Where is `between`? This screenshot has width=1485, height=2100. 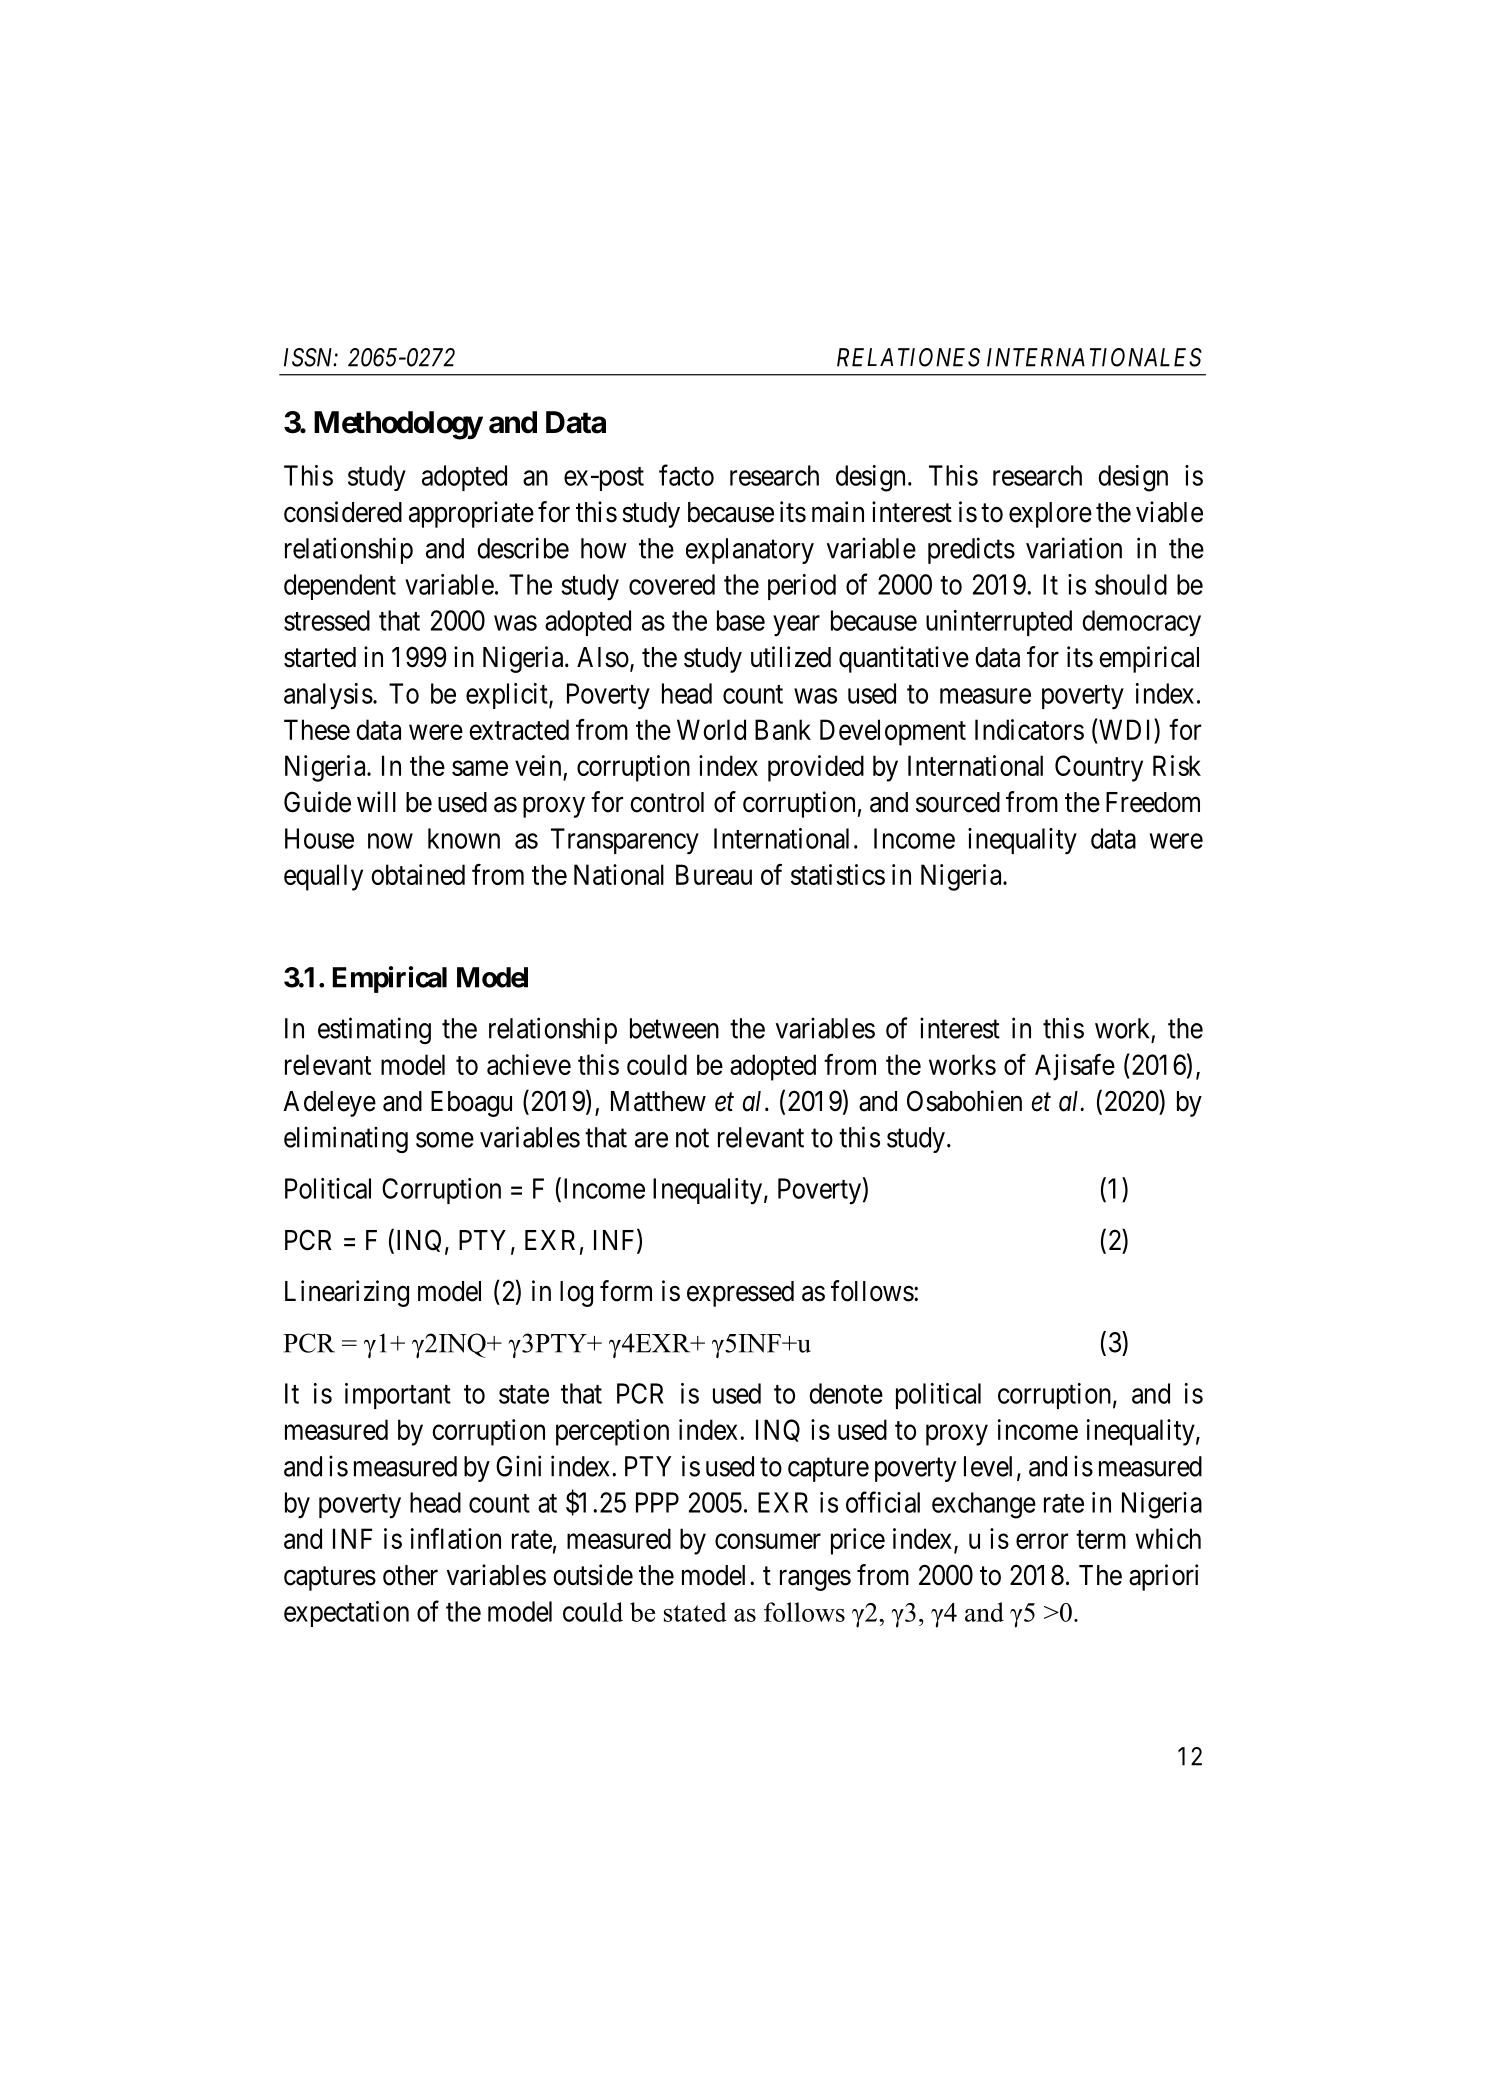 between is located at coordinates (674, 1028).
